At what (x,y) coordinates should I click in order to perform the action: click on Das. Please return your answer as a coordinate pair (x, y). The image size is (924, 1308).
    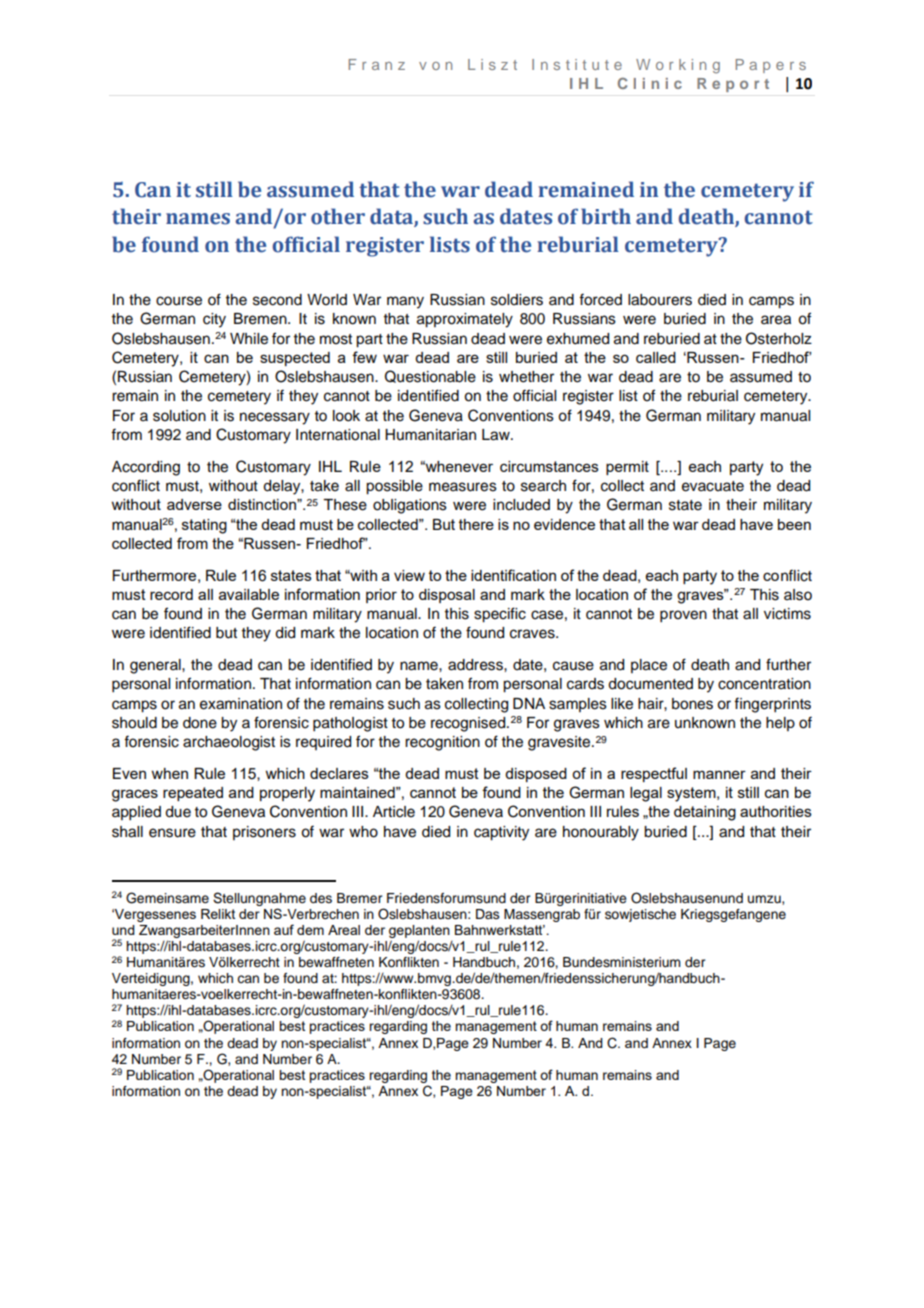
    Looking at the image, I should click on (488, 914).
